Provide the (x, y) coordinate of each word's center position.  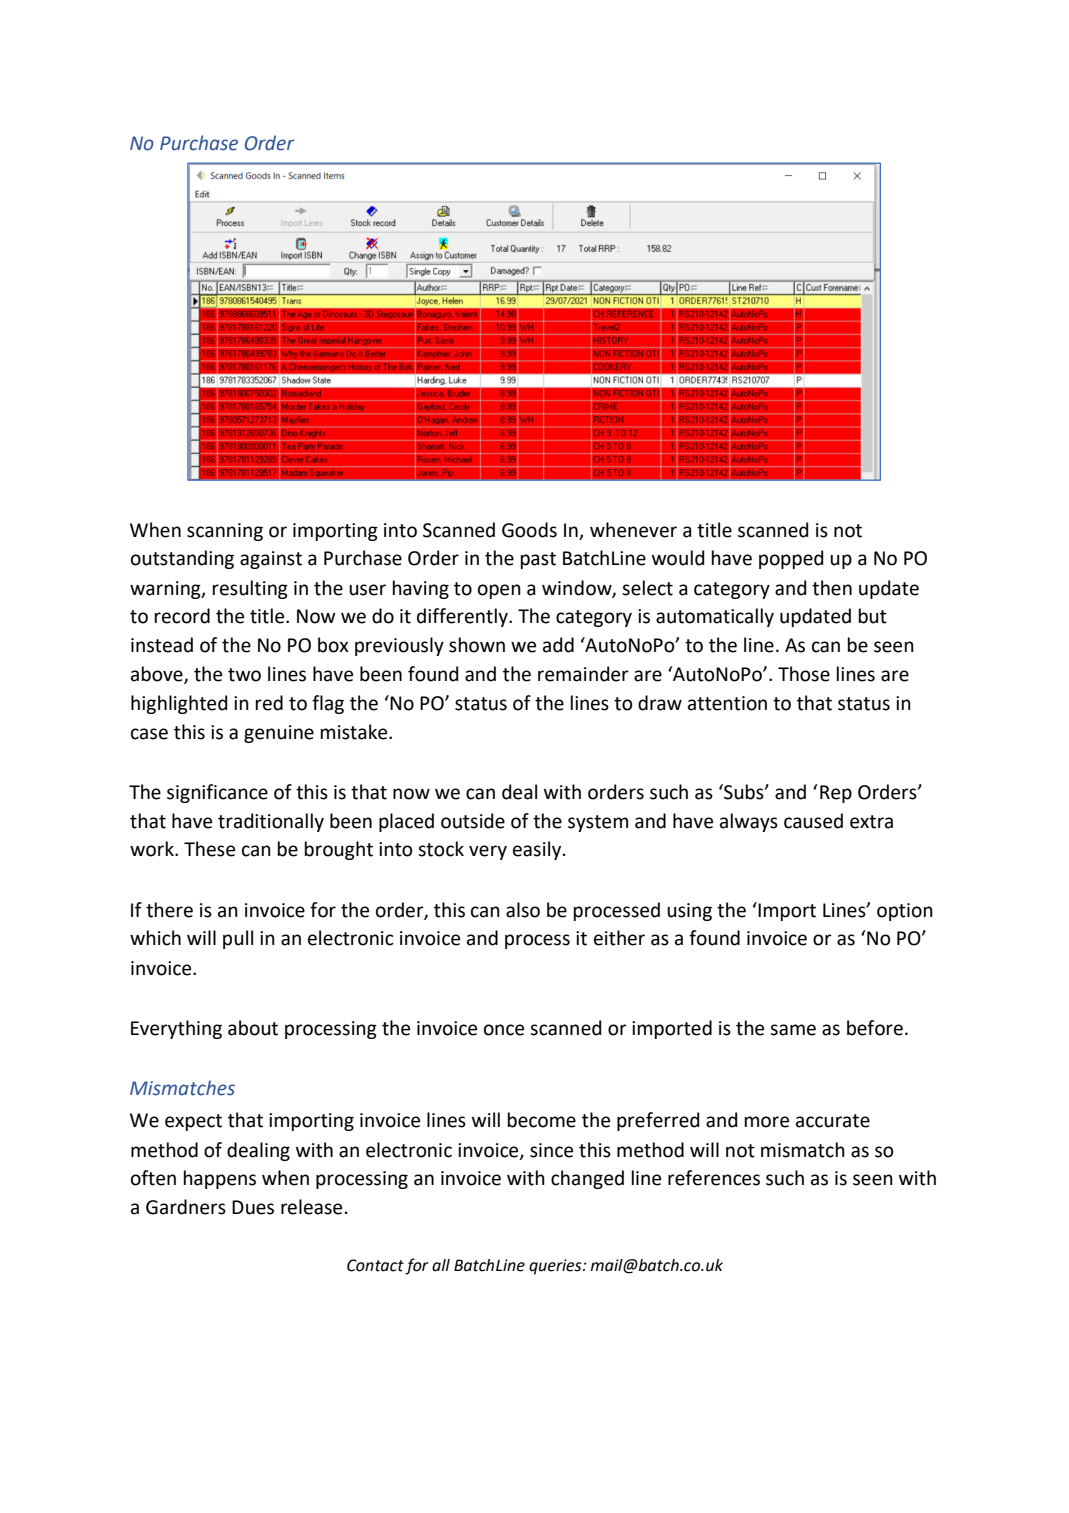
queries (556, 1267)
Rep (836, 794)
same (793, 1030)
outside (473, 821)
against (271, 560)
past (538, 560)
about (253, 1028)
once (504, 1030)
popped (791, 559)
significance (217, 793)
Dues (253, 1207)
